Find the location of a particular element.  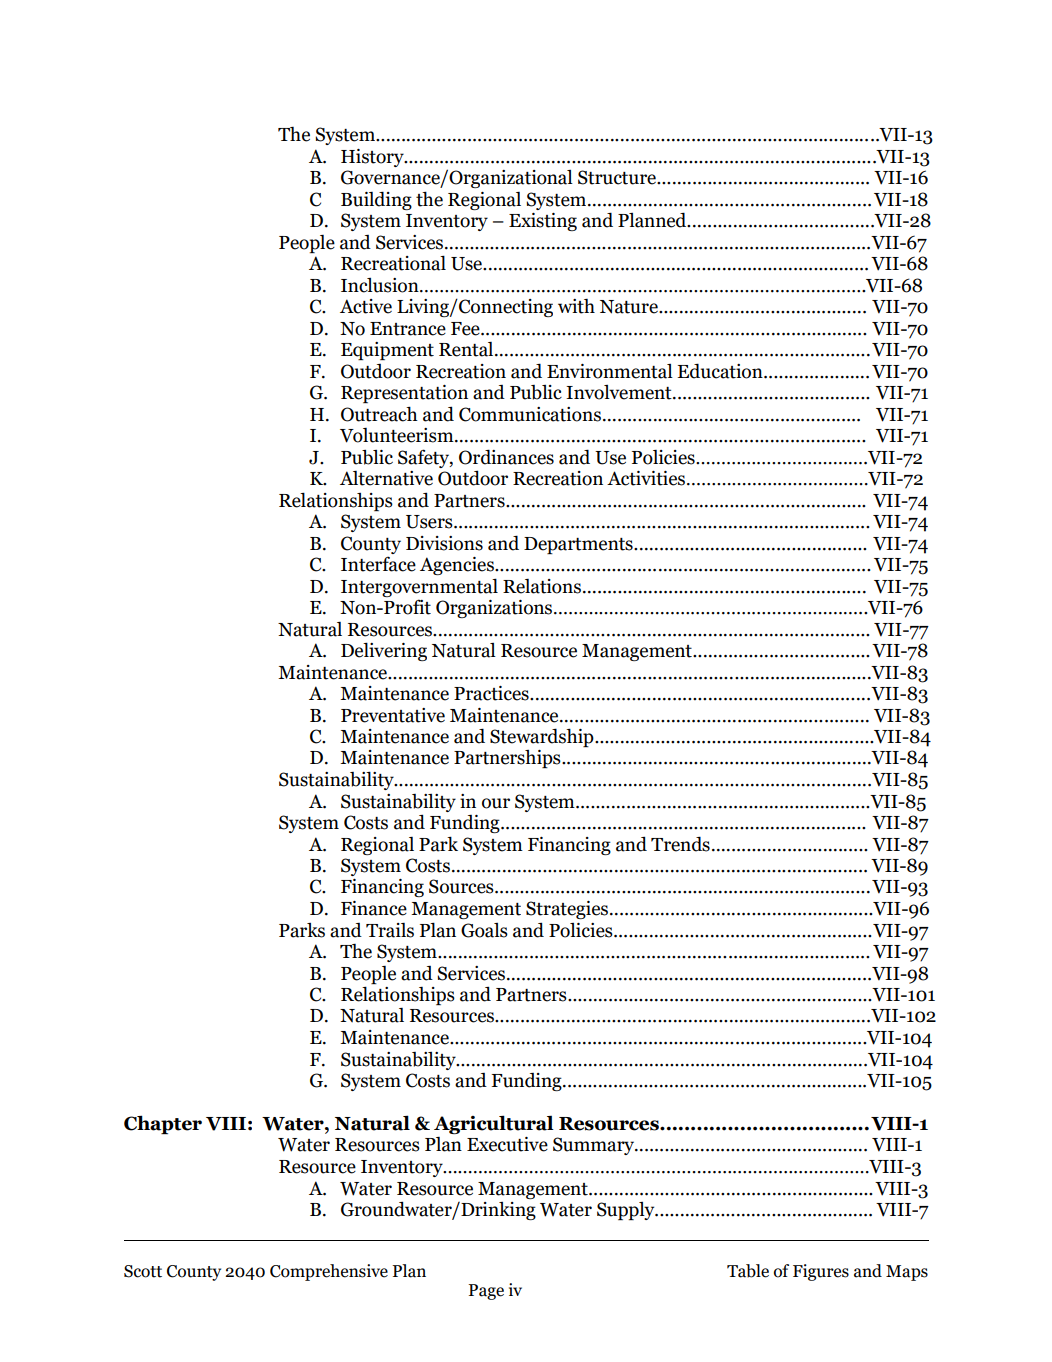

Preventative is located at coordinates (393, 715).
